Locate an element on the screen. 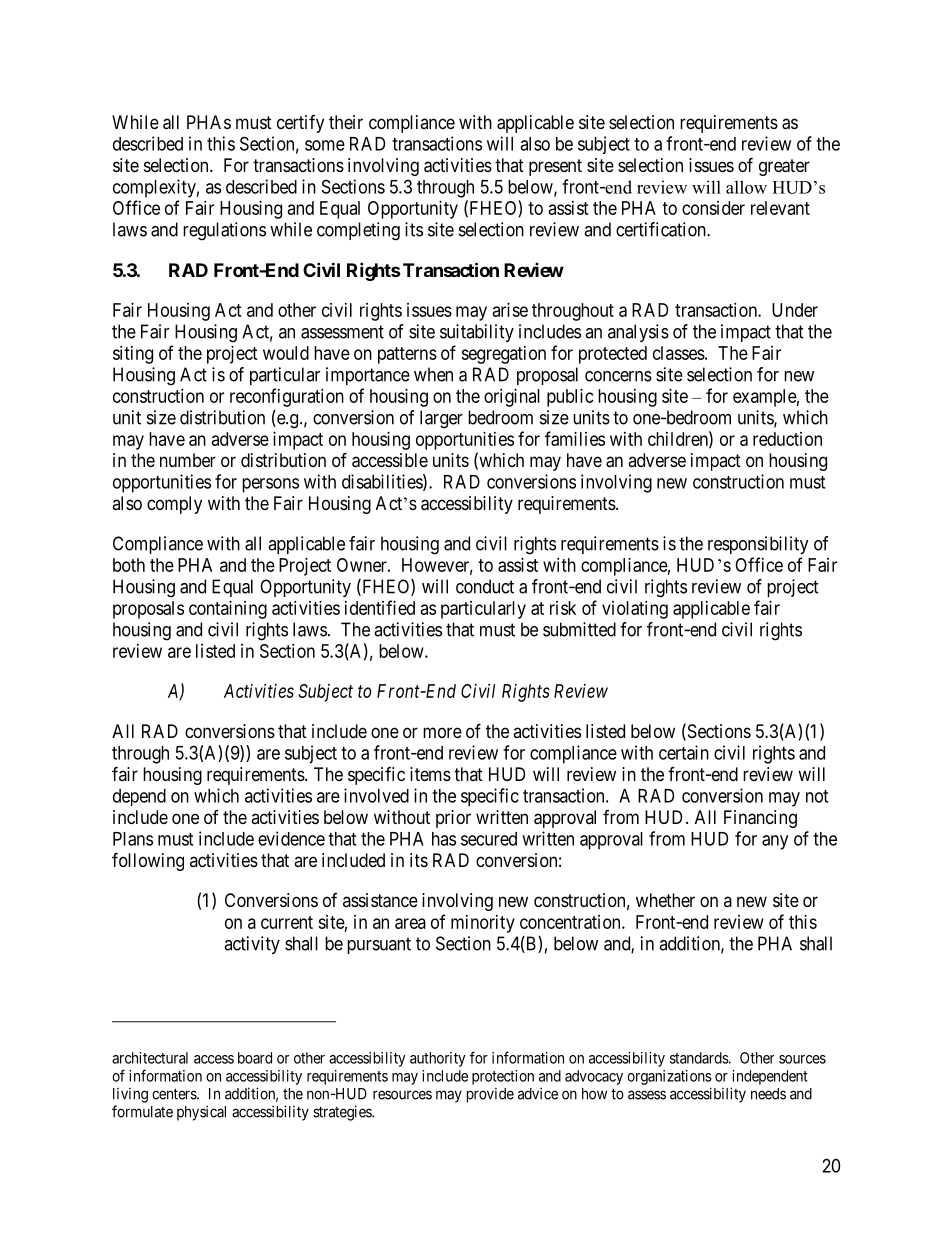 This screenshot has height=1233, width=952. provide is located at coordinates (490, 1095).
